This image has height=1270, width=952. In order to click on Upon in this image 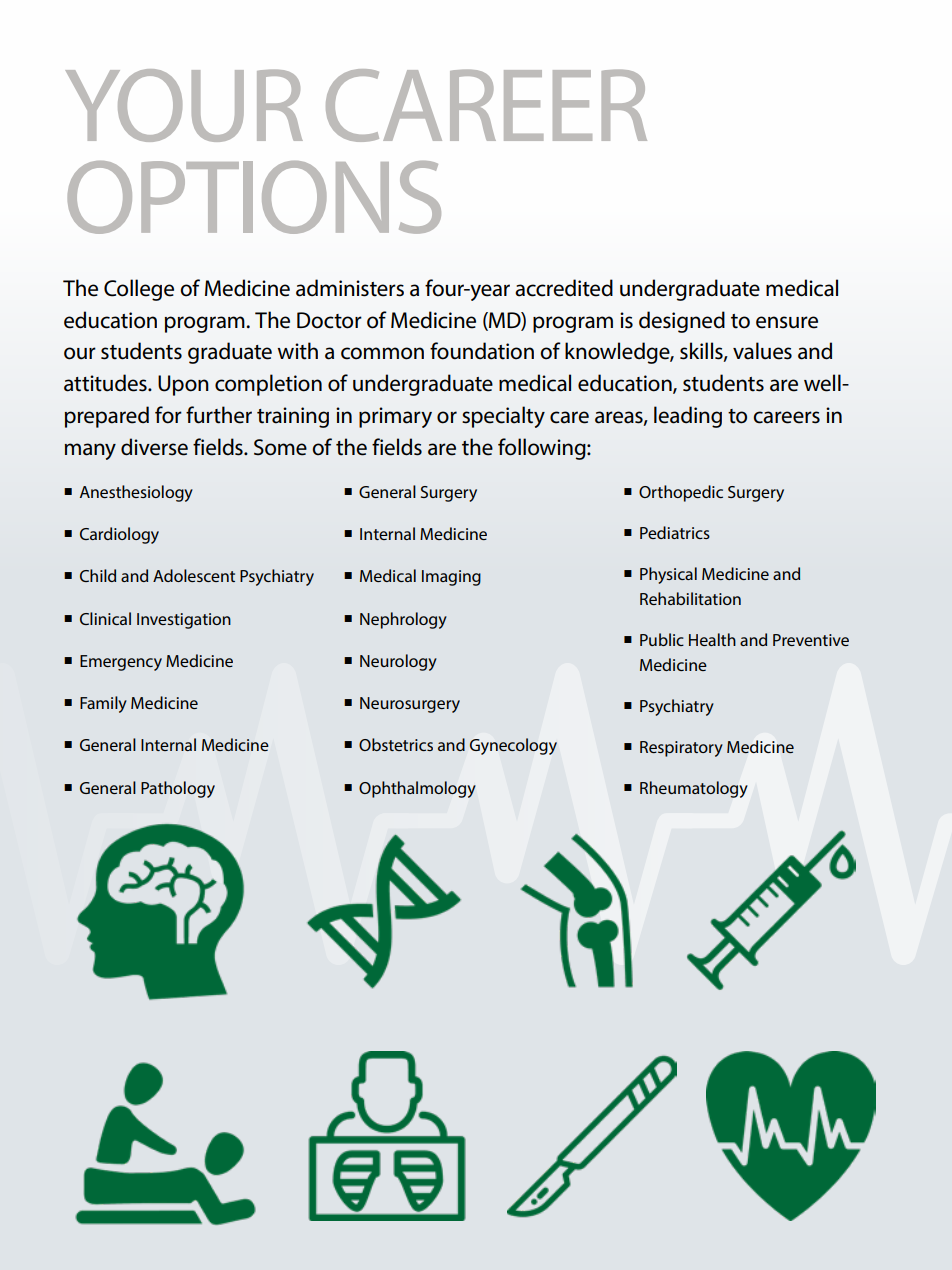, I will do `click(183, 385)`.
